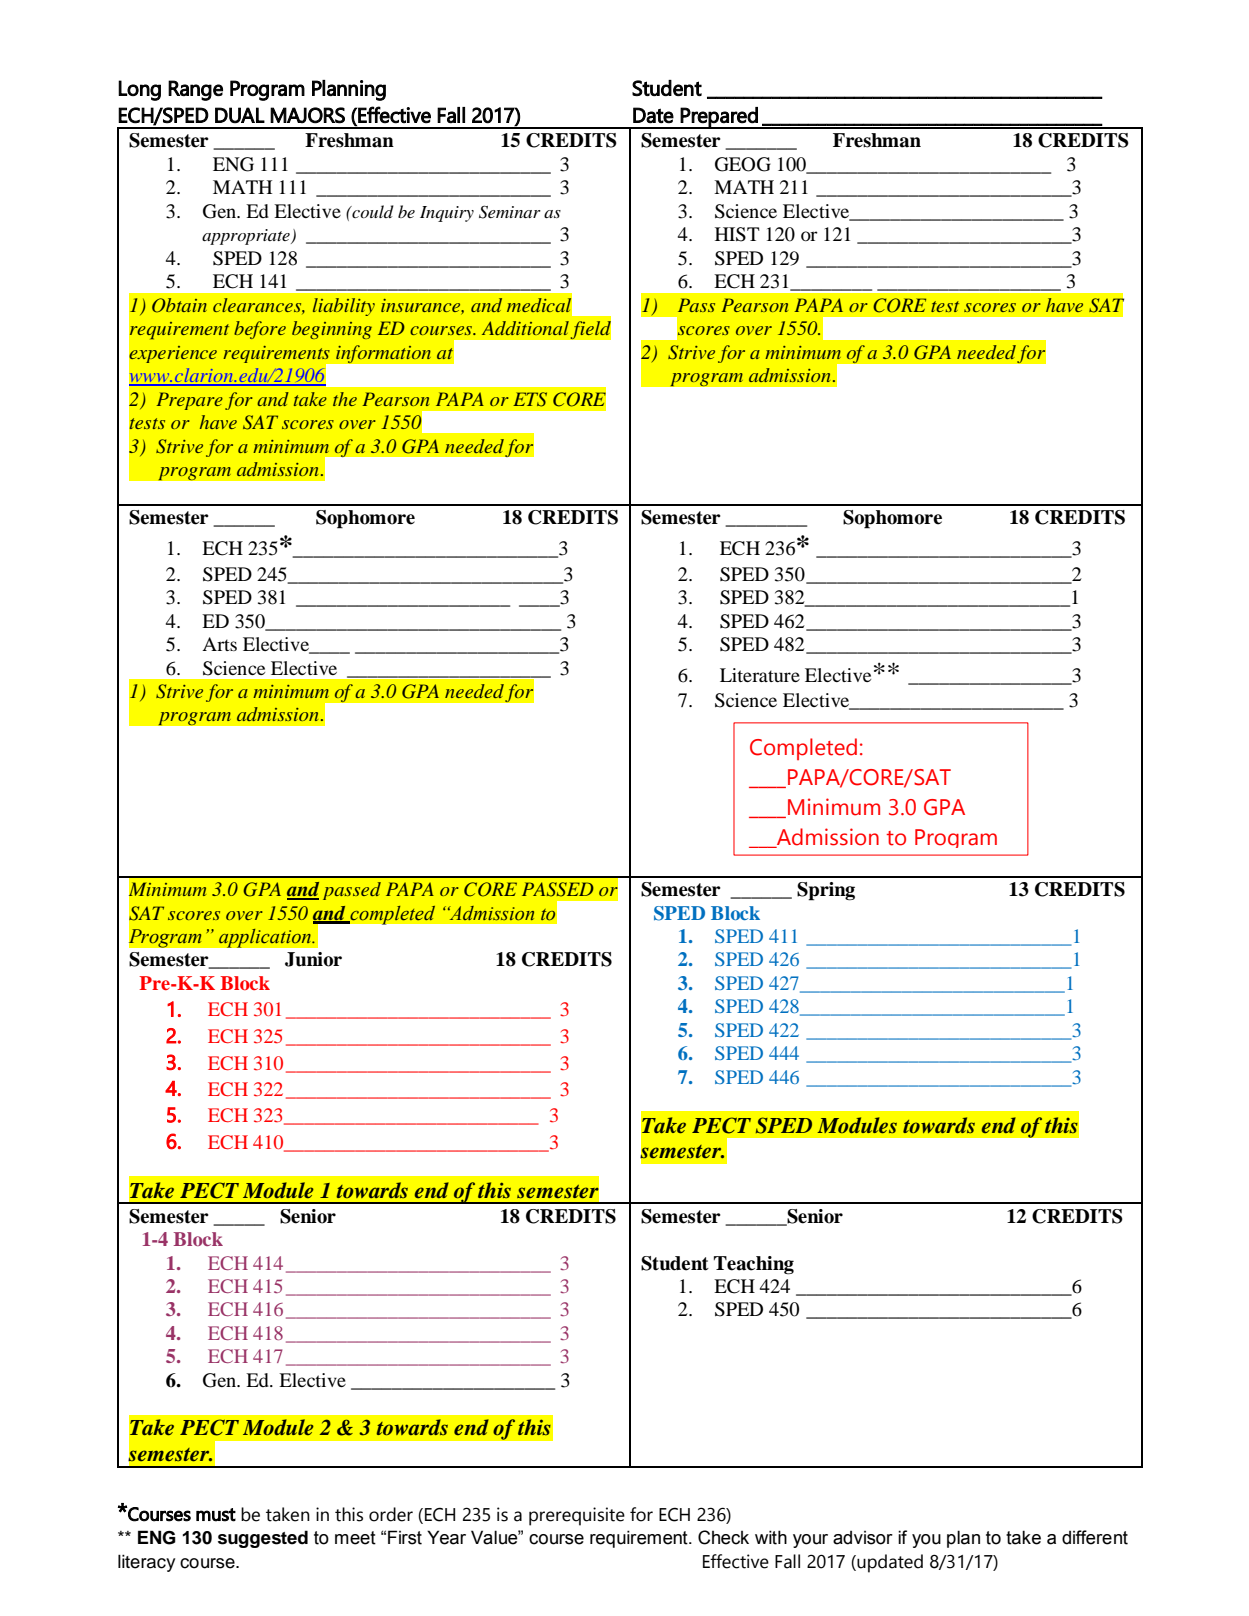  Describe the element at coordinates (743, 164) in the page. I see `GEOG` at that location.
